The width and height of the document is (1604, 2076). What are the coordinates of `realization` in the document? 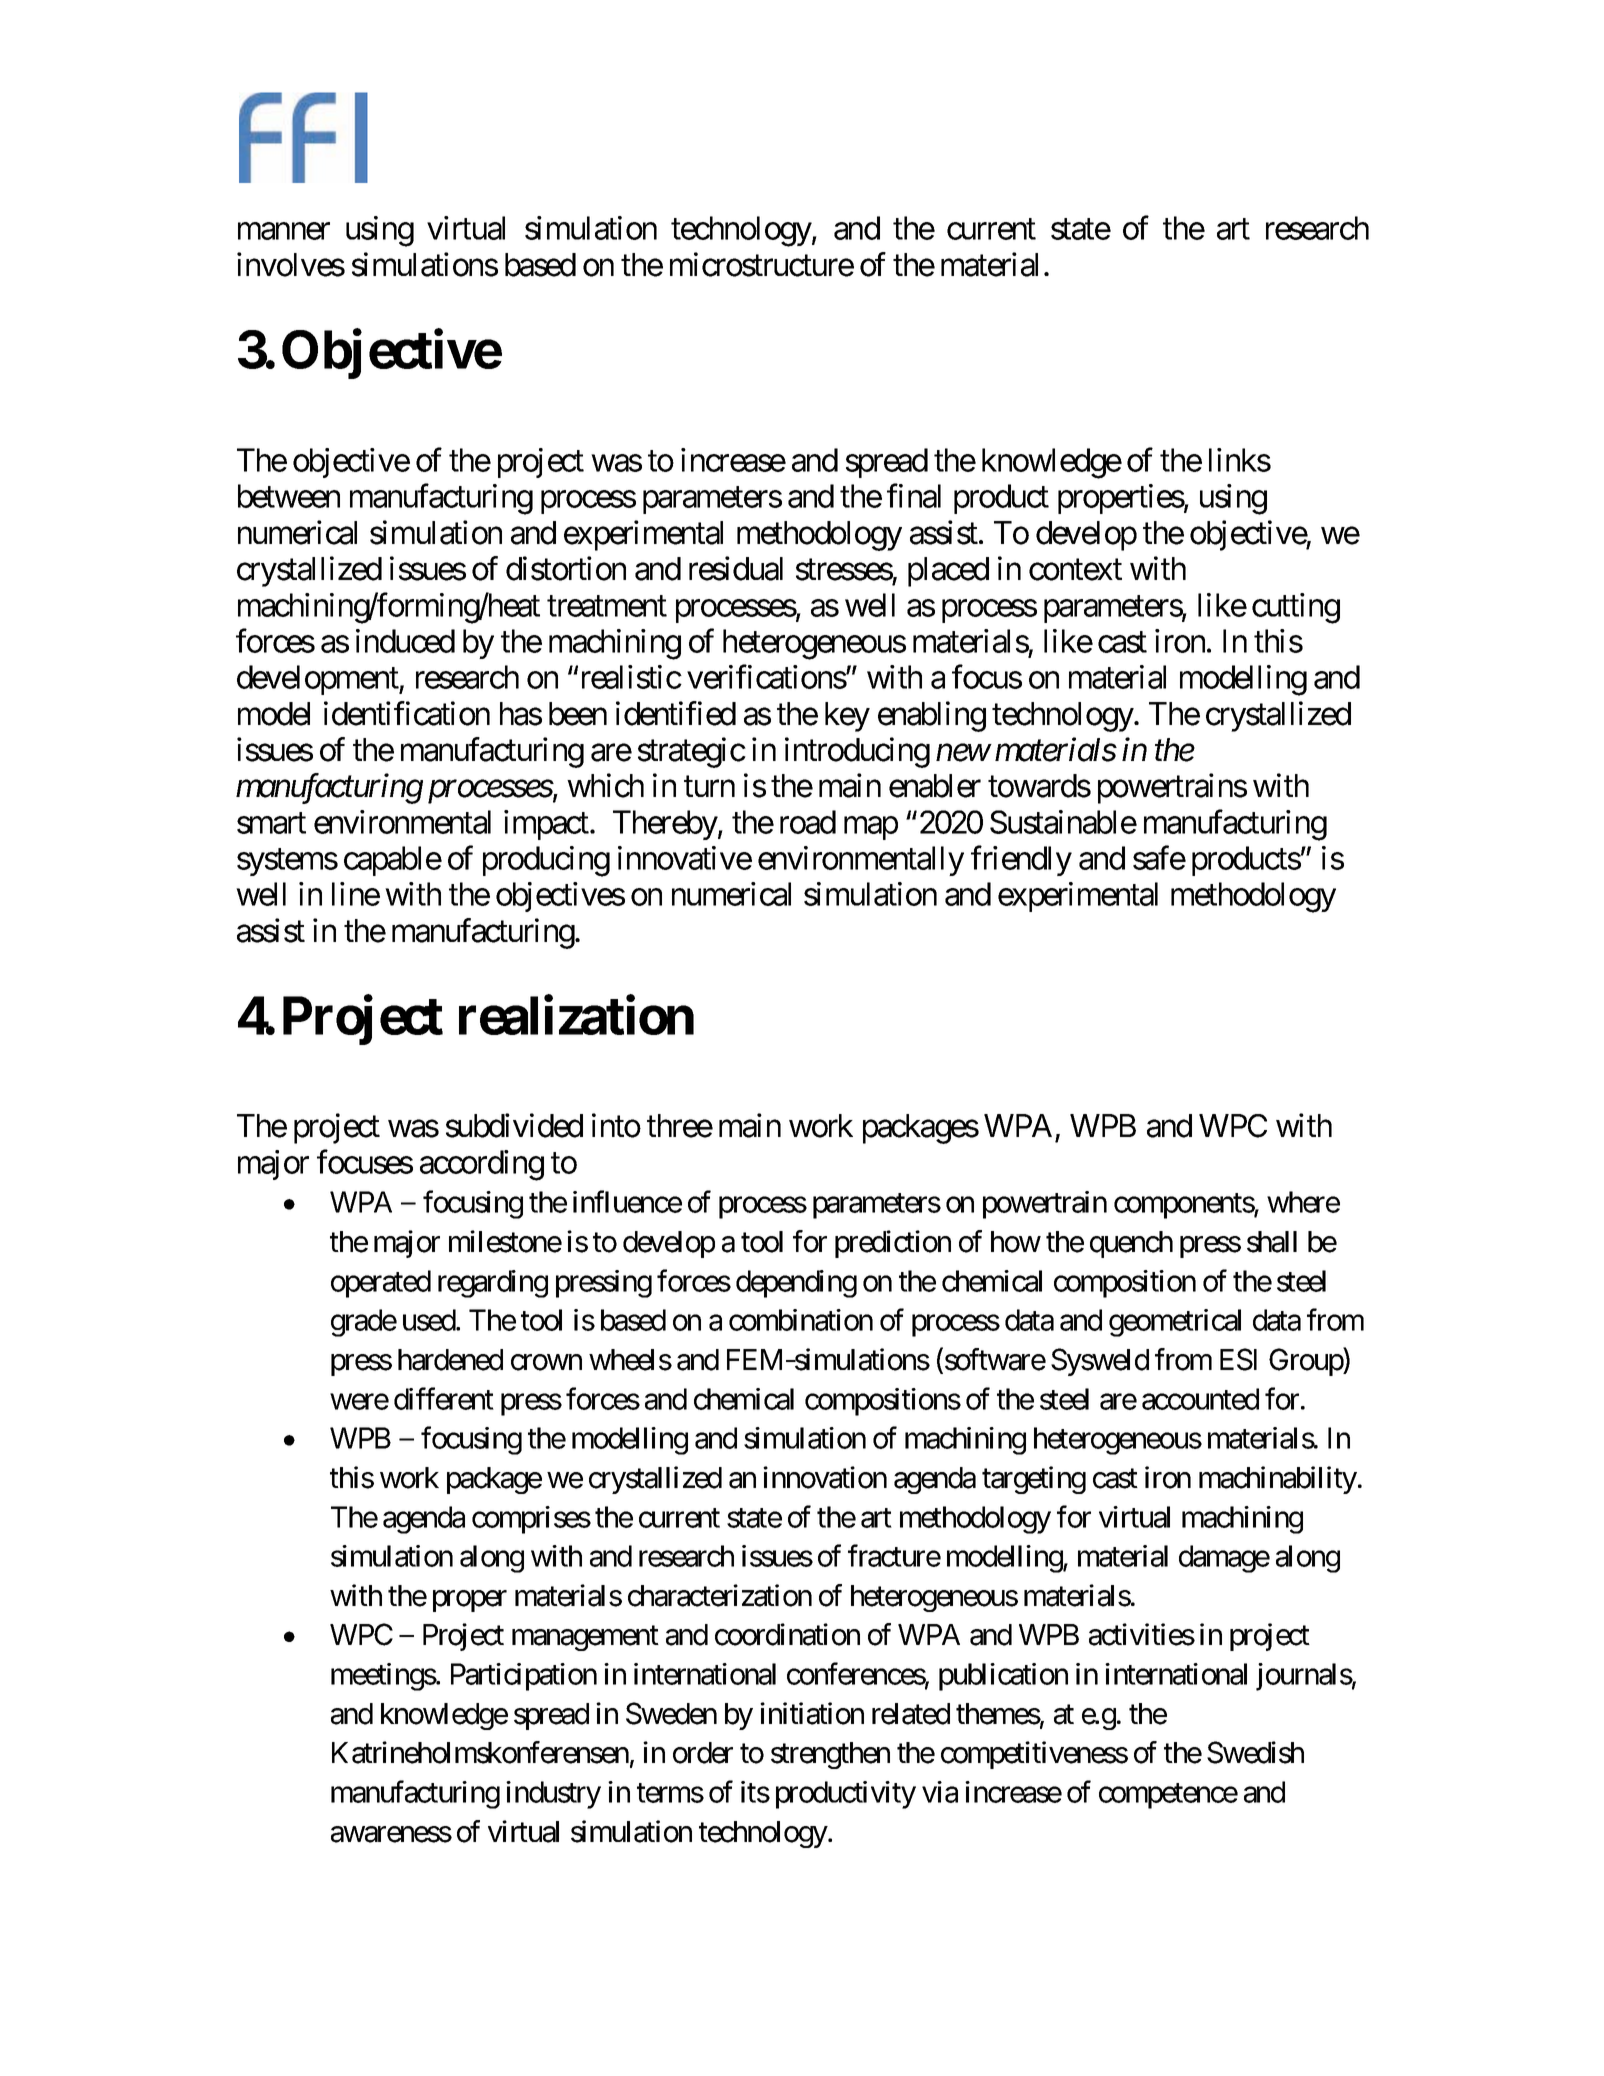 It's located at (576, 1015).
